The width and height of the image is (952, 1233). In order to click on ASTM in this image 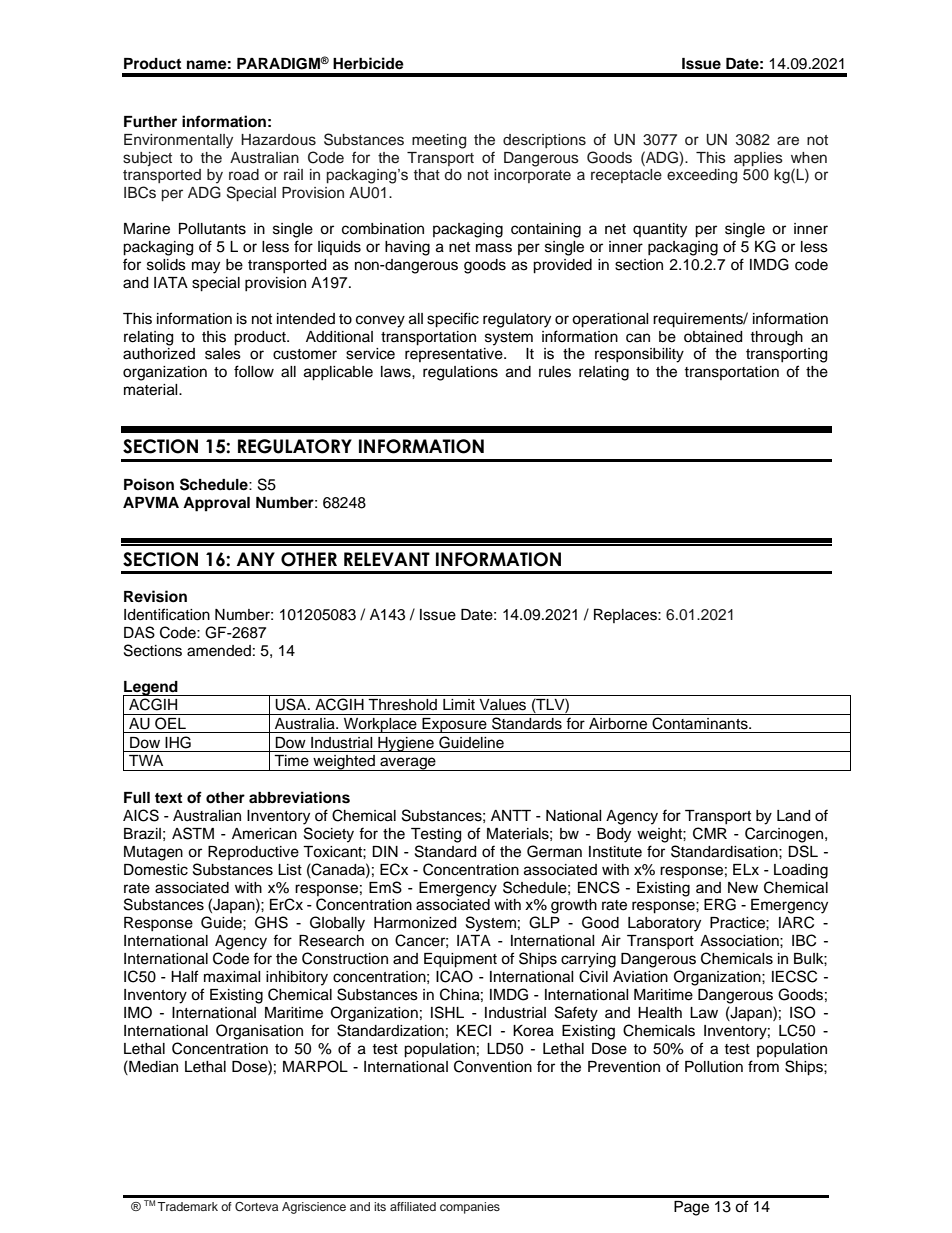, I will do `click(193, 833)`.
